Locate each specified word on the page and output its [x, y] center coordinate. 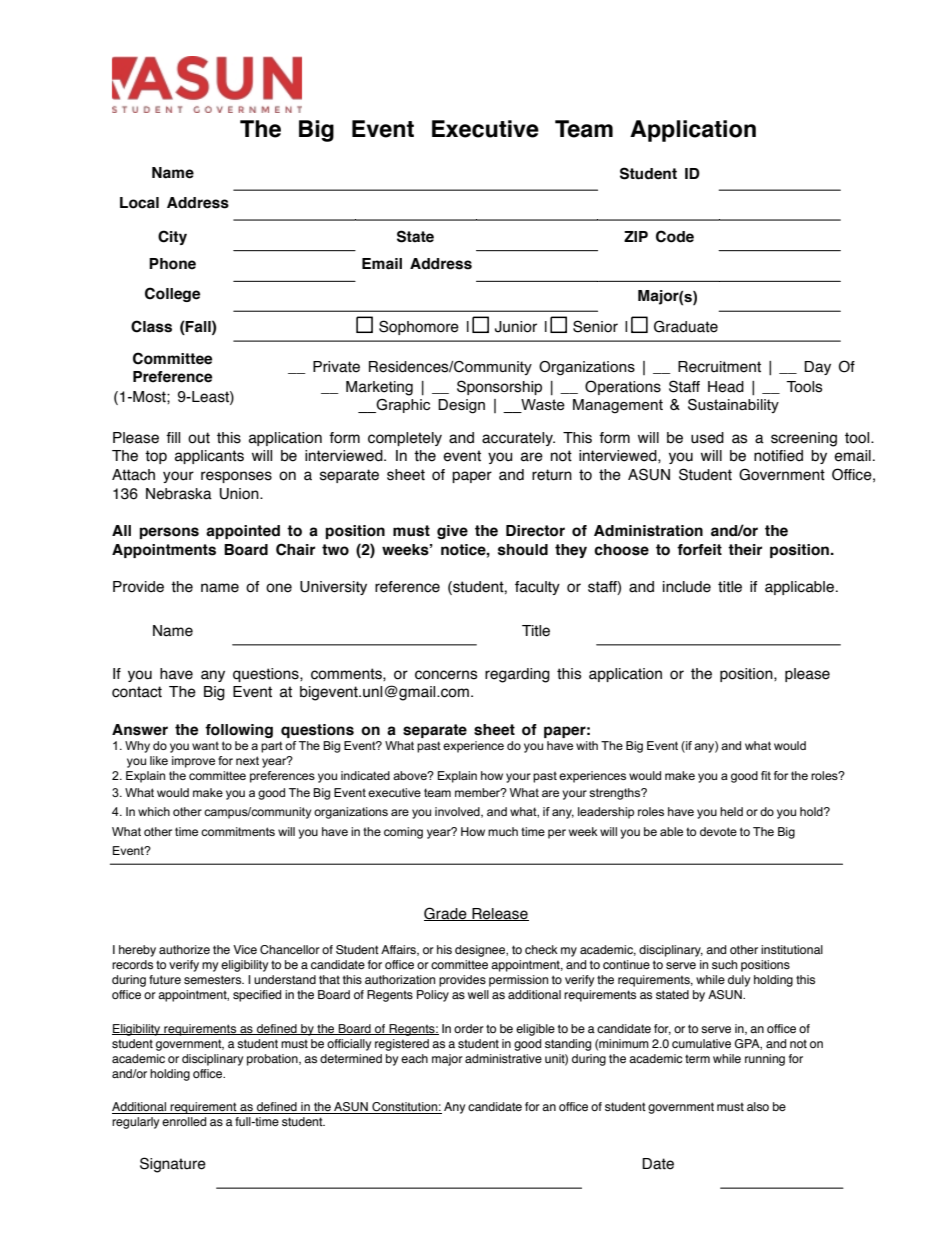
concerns [446, 675]
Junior [516, 327]
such [724, 964]
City [172, 237]
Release [499, 914]
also [758, 1106]
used [707, 438]
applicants [209, 457]
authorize [184, 949]
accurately [518, 439]
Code [675, 236]
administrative [503, 1058]
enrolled [184, 1121]
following [239, 731]
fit [766, 775]
